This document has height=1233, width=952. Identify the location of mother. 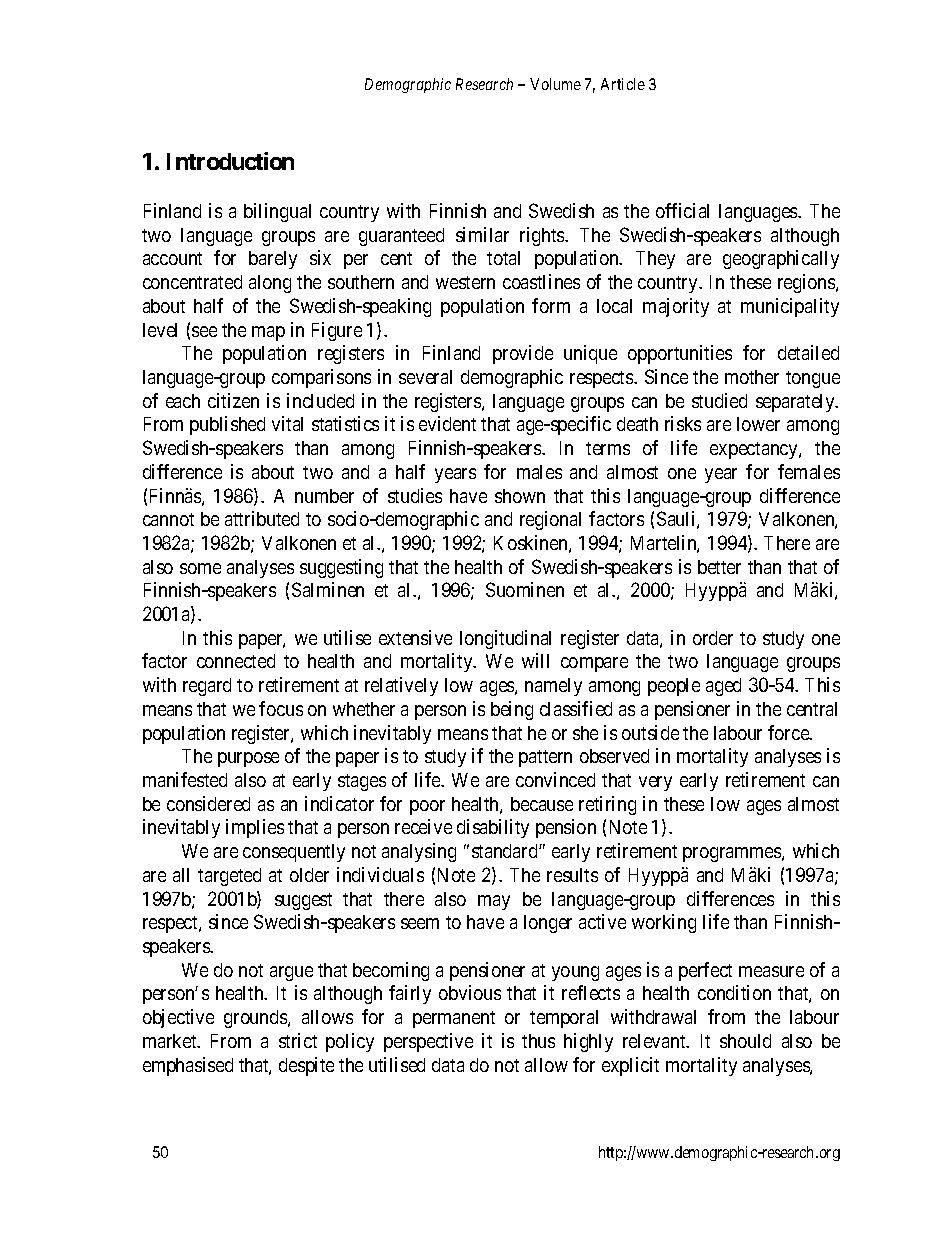
(752, 377).
